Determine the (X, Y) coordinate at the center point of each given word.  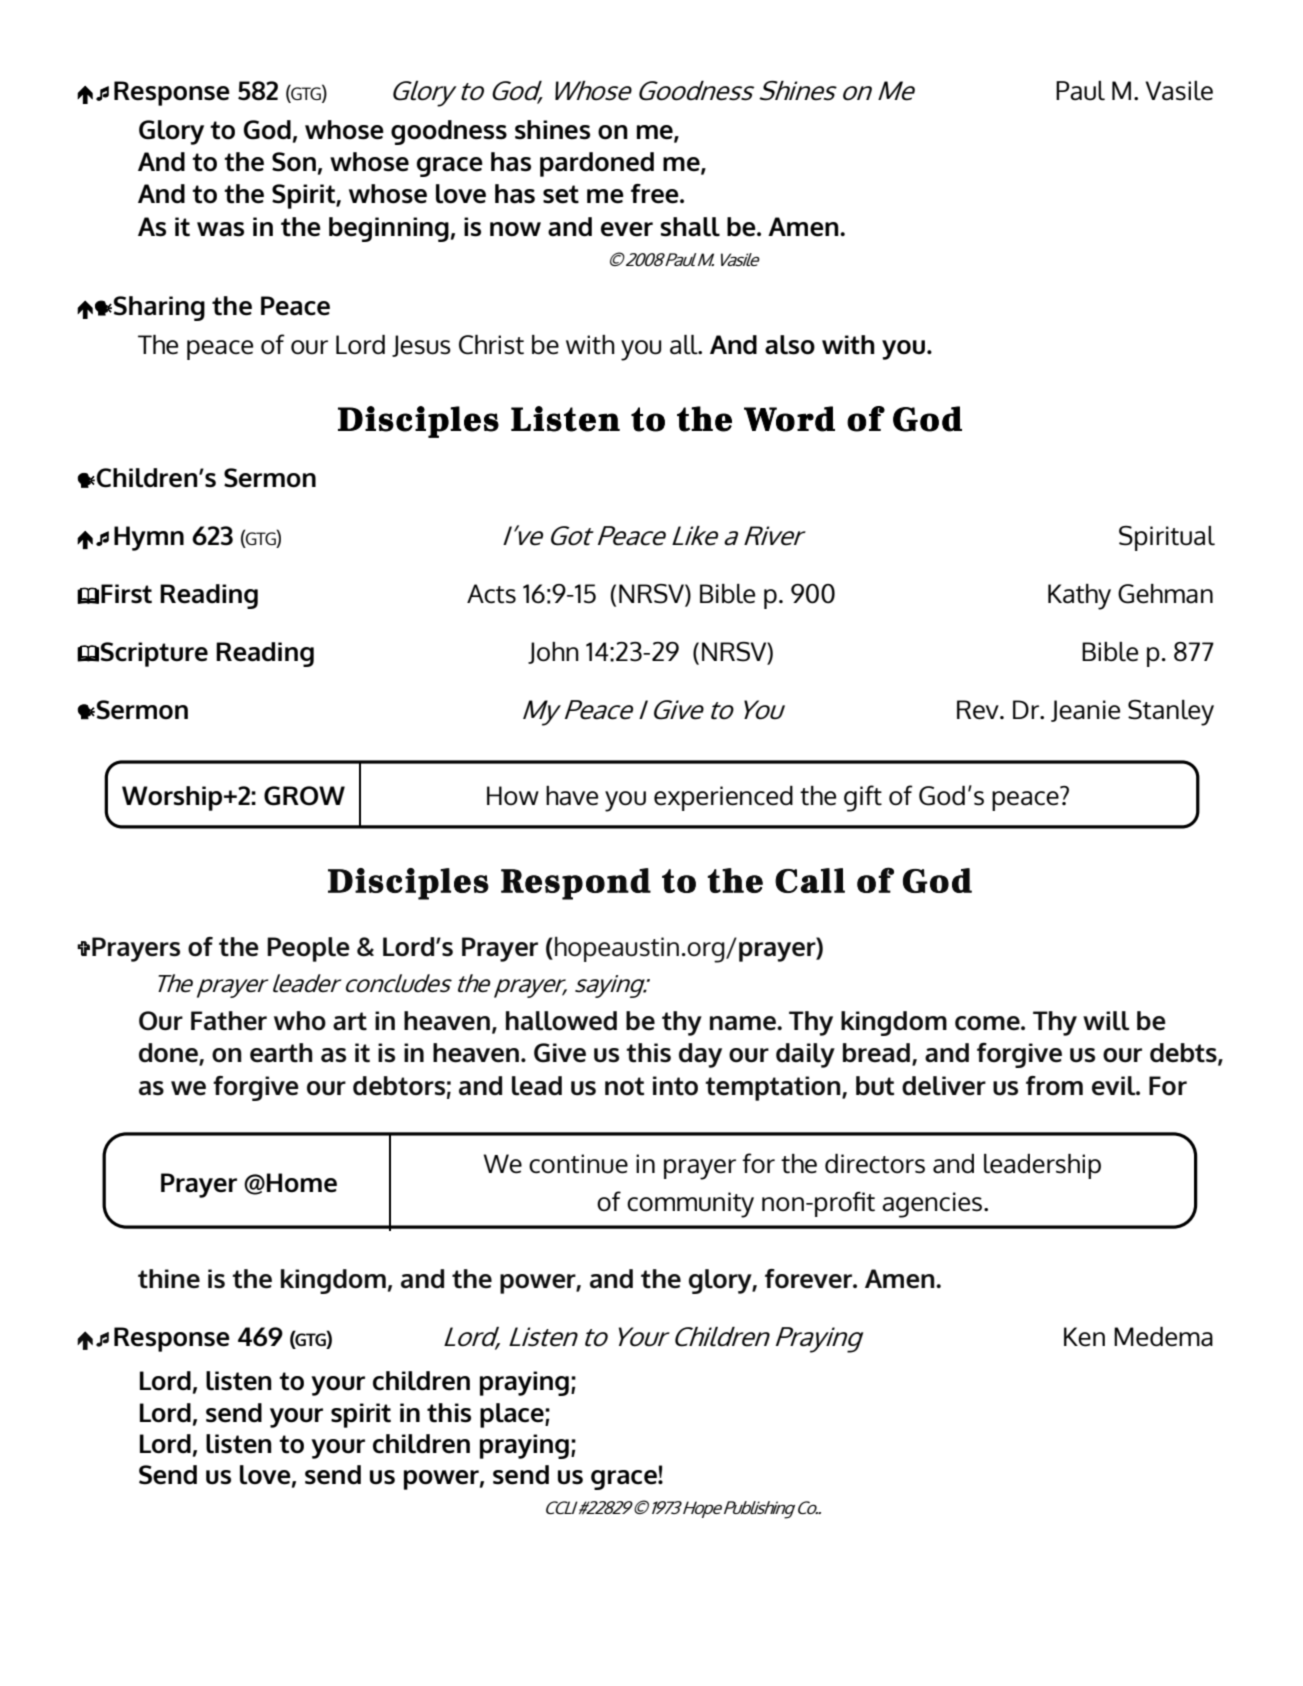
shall (690, 227)
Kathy (1079, 597)
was (220, 229)
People (308, 949)
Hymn (149, 538)
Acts (491, 594)
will (1106, 1021)
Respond (576, 884)
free (656, 194)
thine (169, 1279)
